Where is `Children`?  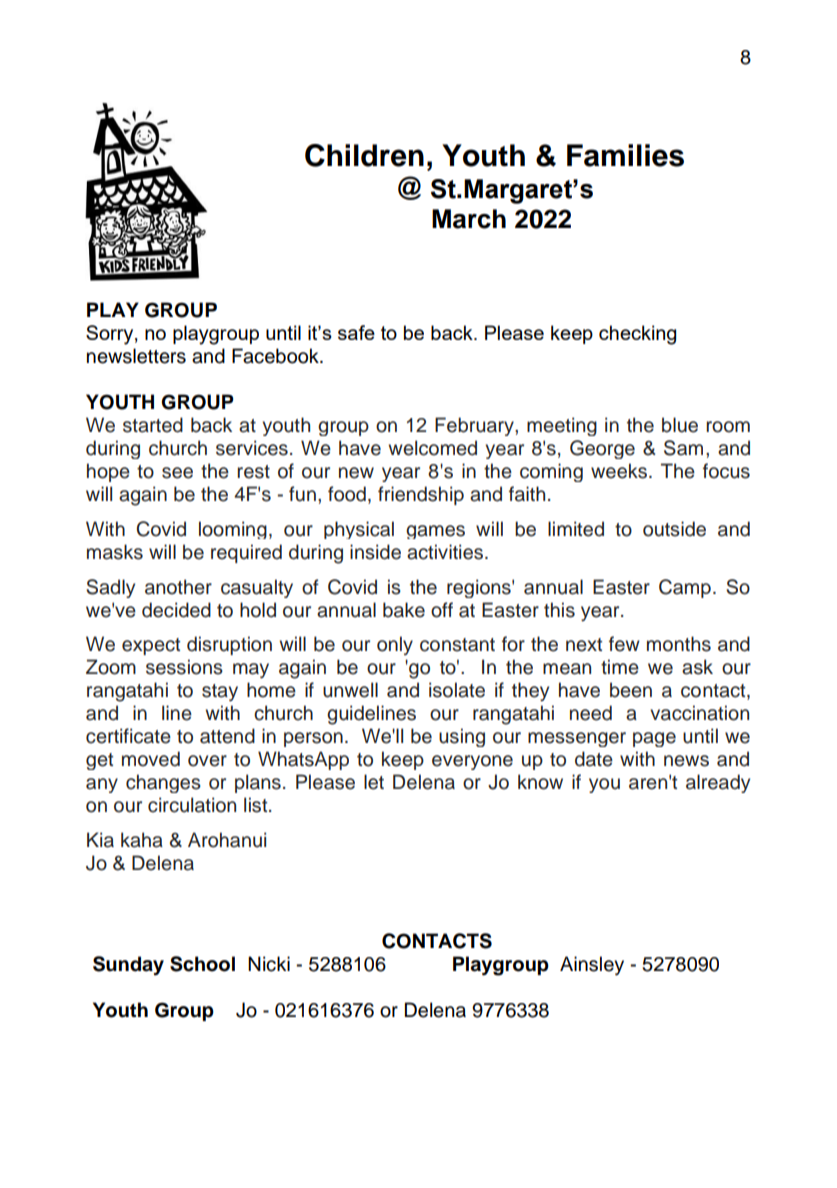 Children is located at coordinates (364, 155).
